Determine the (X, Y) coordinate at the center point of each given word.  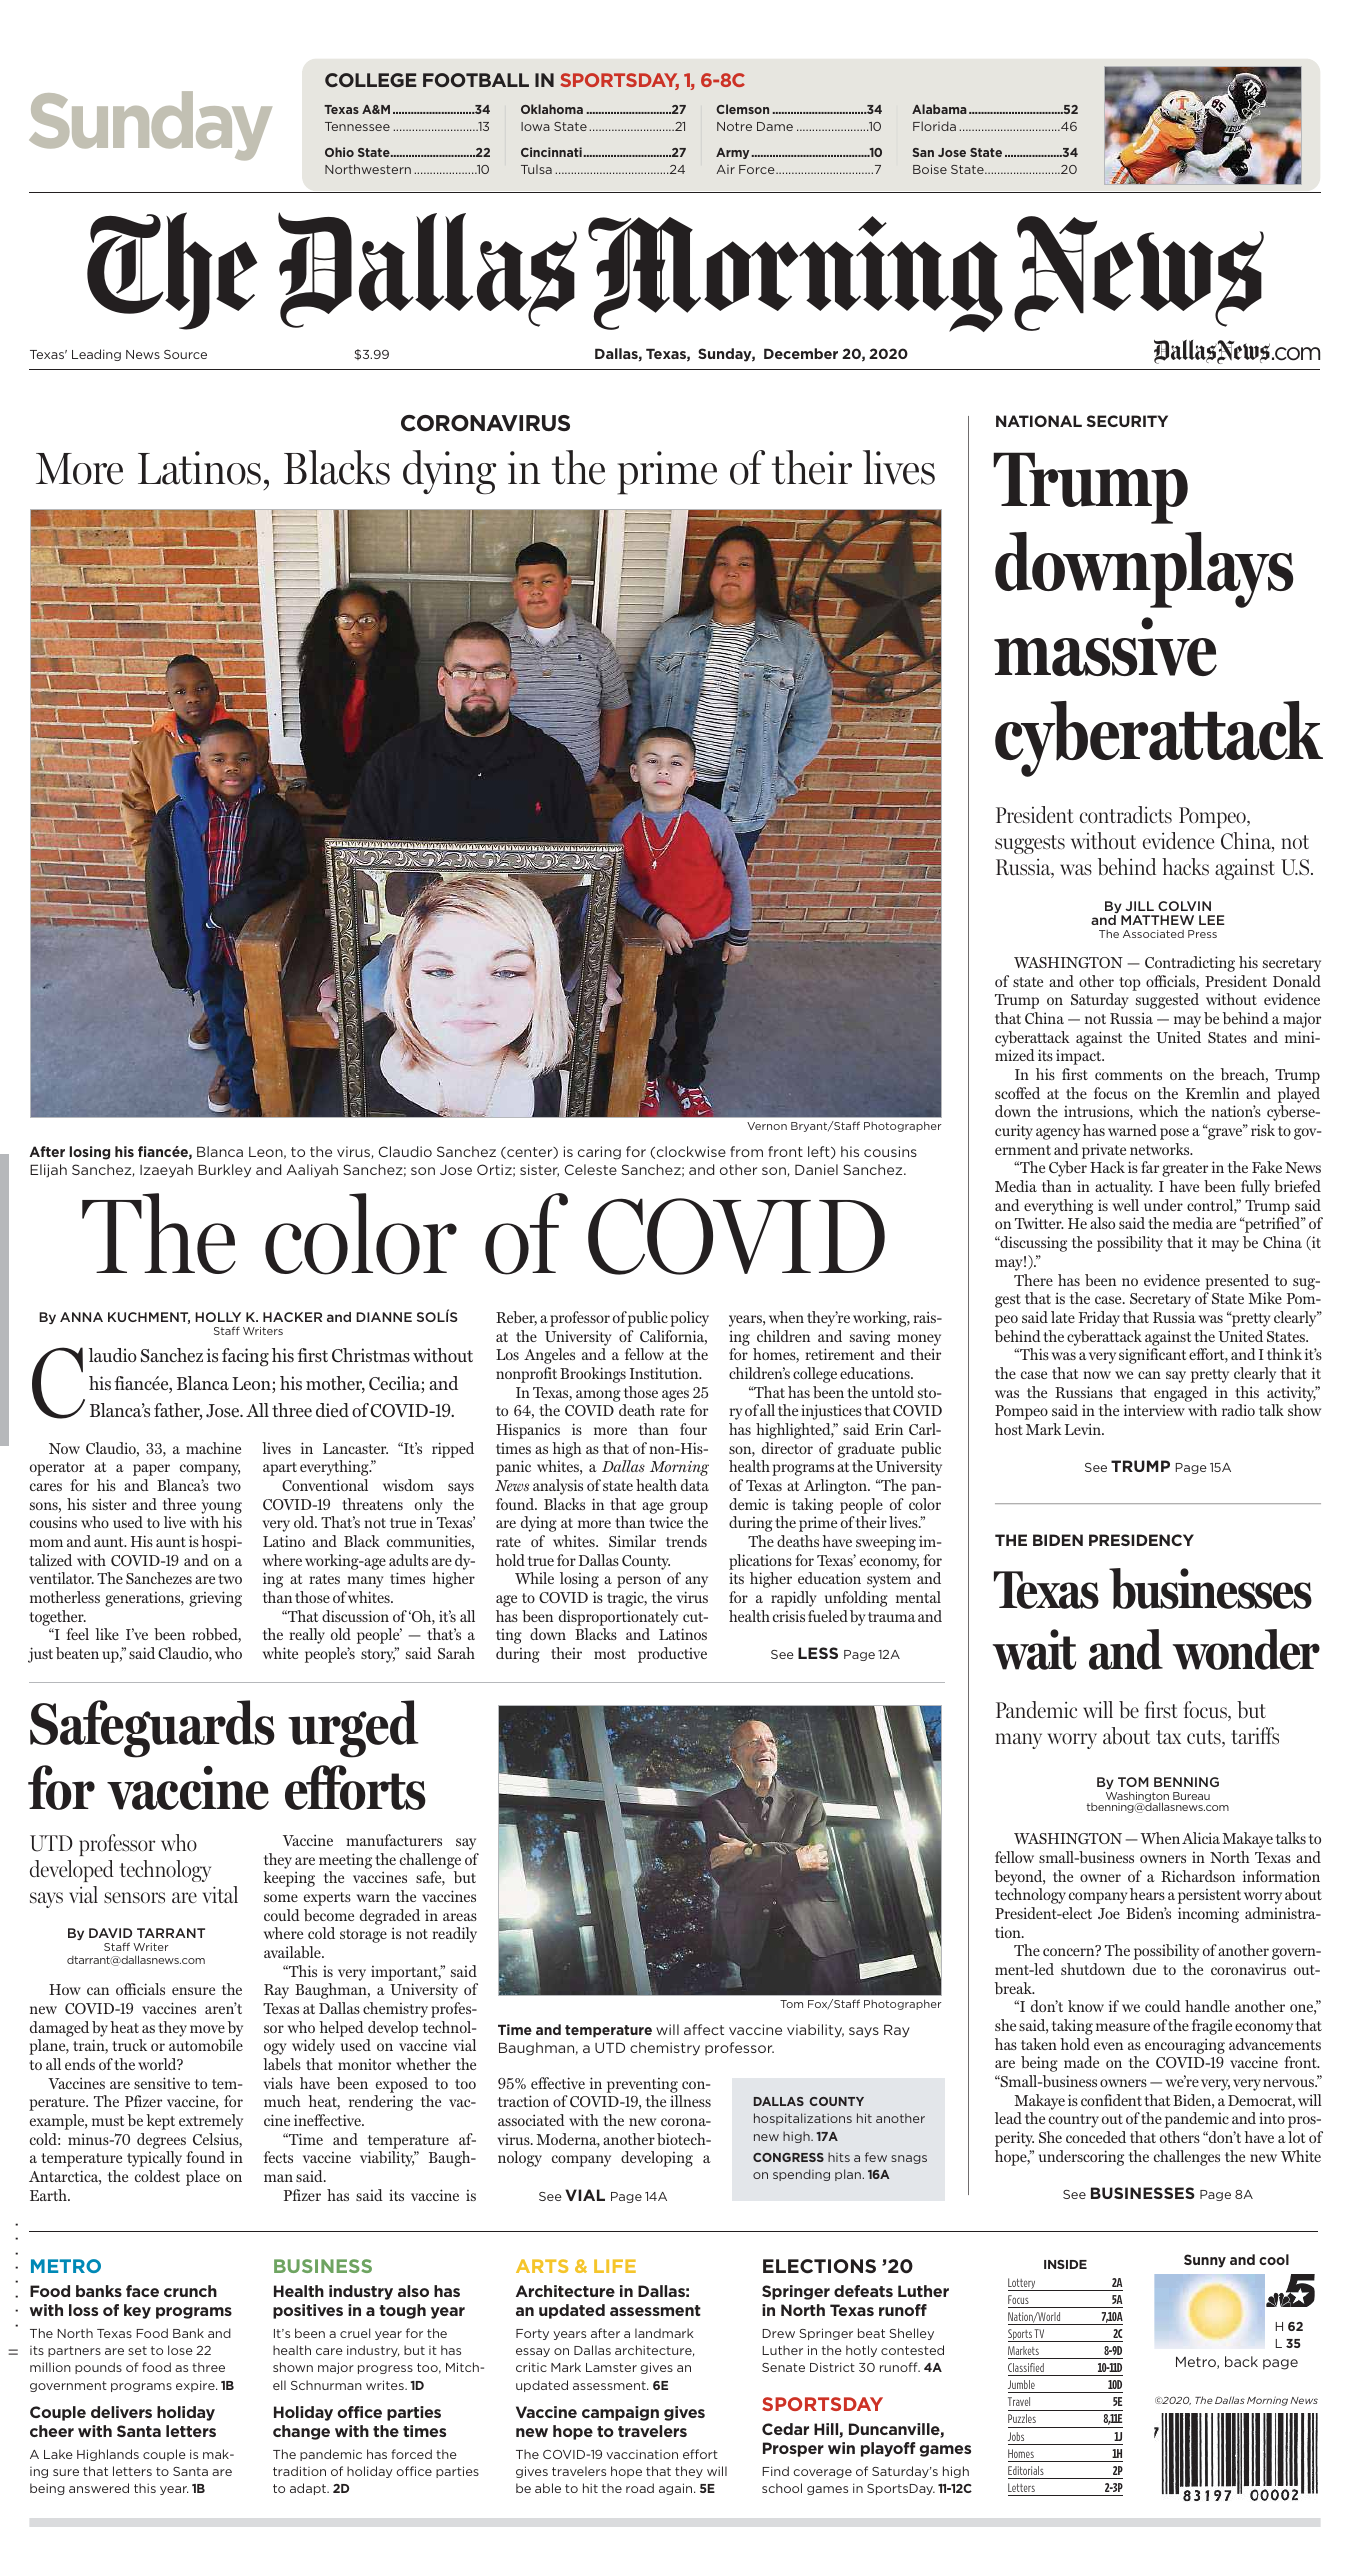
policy (689, 1319)
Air (725, 169)
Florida (934, 126)
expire (196, 2386)
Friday (1099, 1319)
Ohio (339, 152)
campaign (620, 2413)
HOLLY (218, 1317)
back (1241, 2361)
